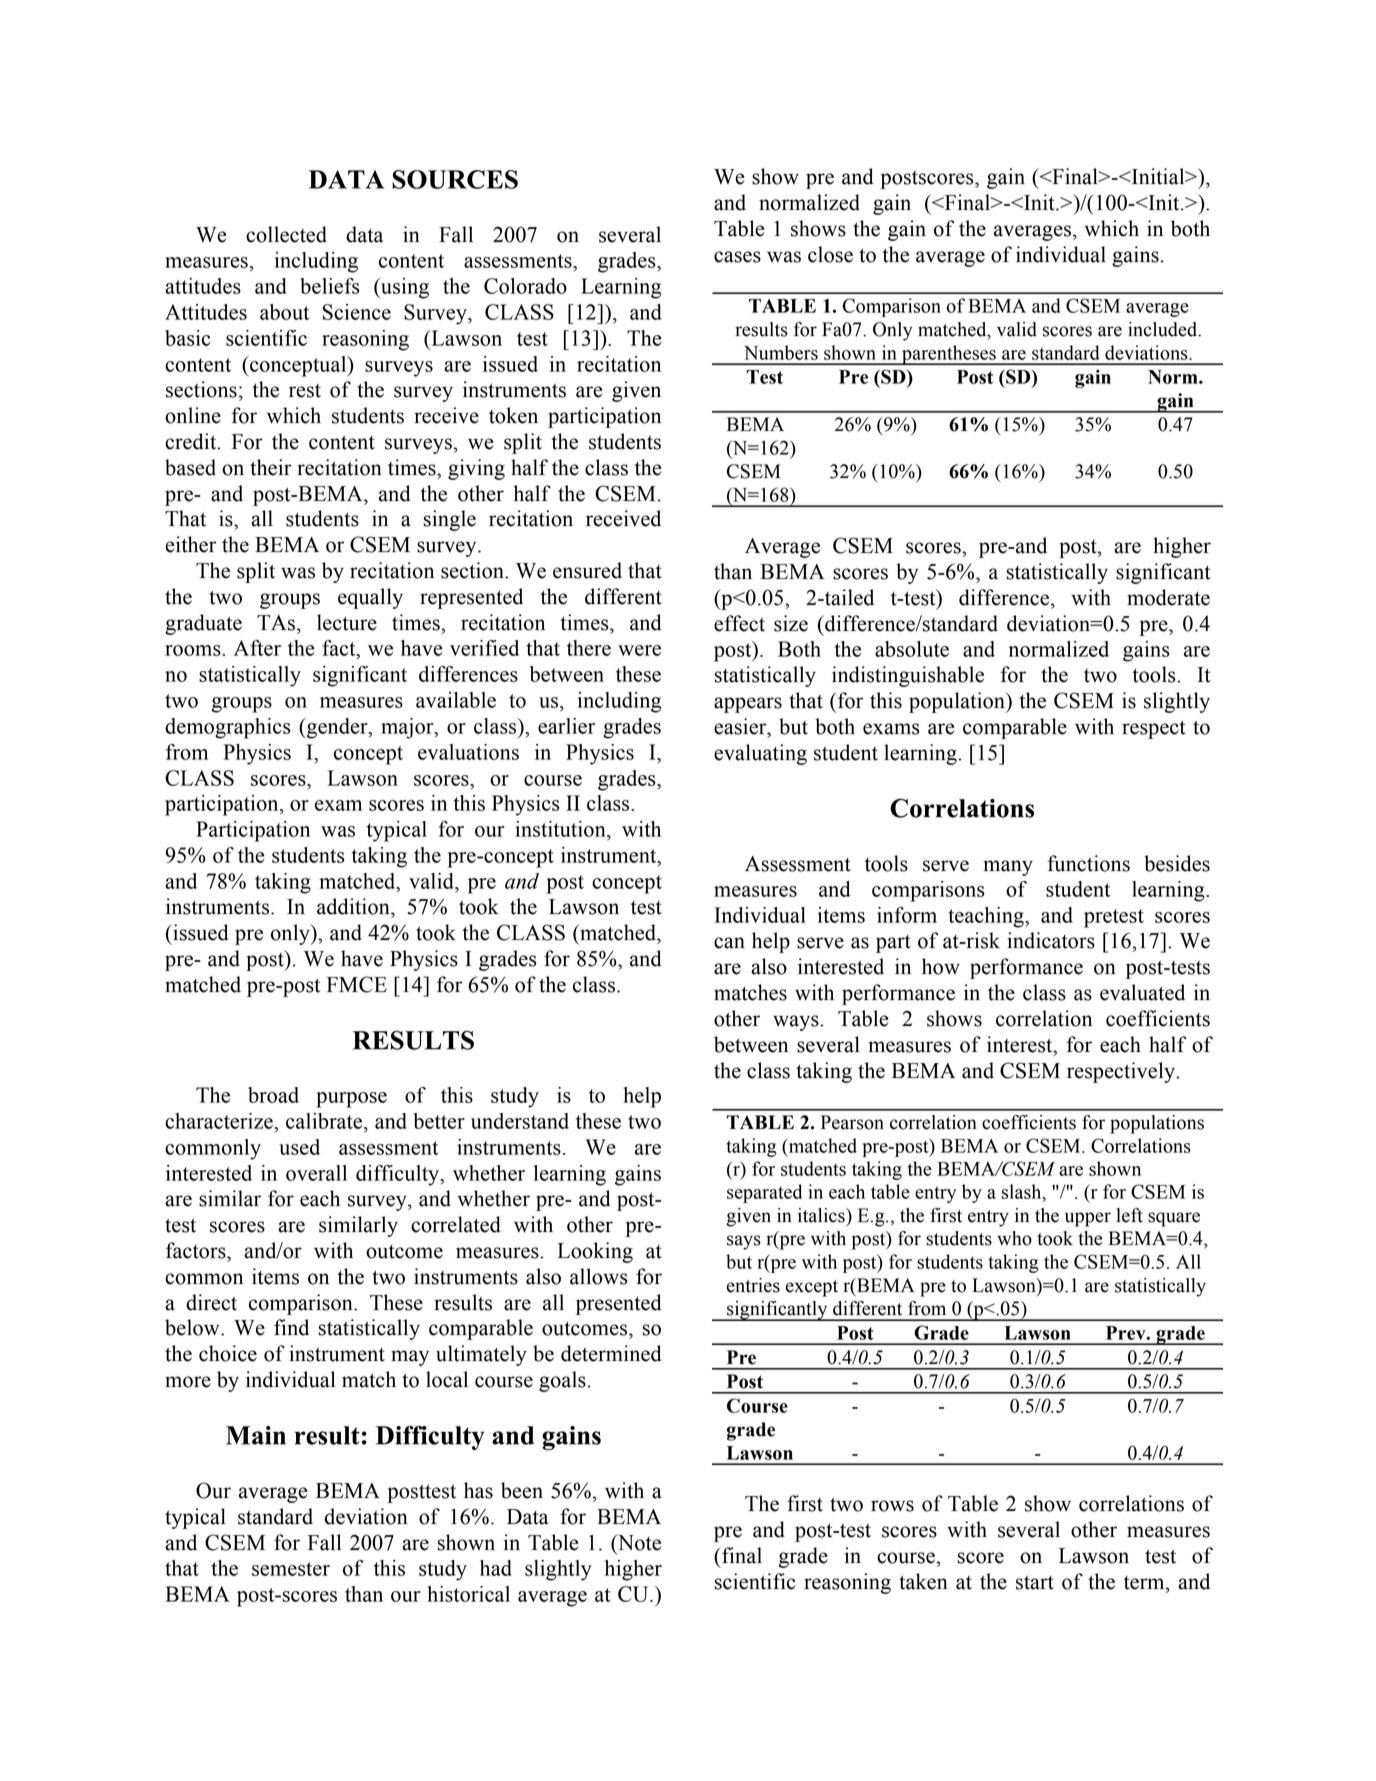  What do you see at coordinates (737, 257) in the page?
I see `cases` at bounding box center [737, 257].
